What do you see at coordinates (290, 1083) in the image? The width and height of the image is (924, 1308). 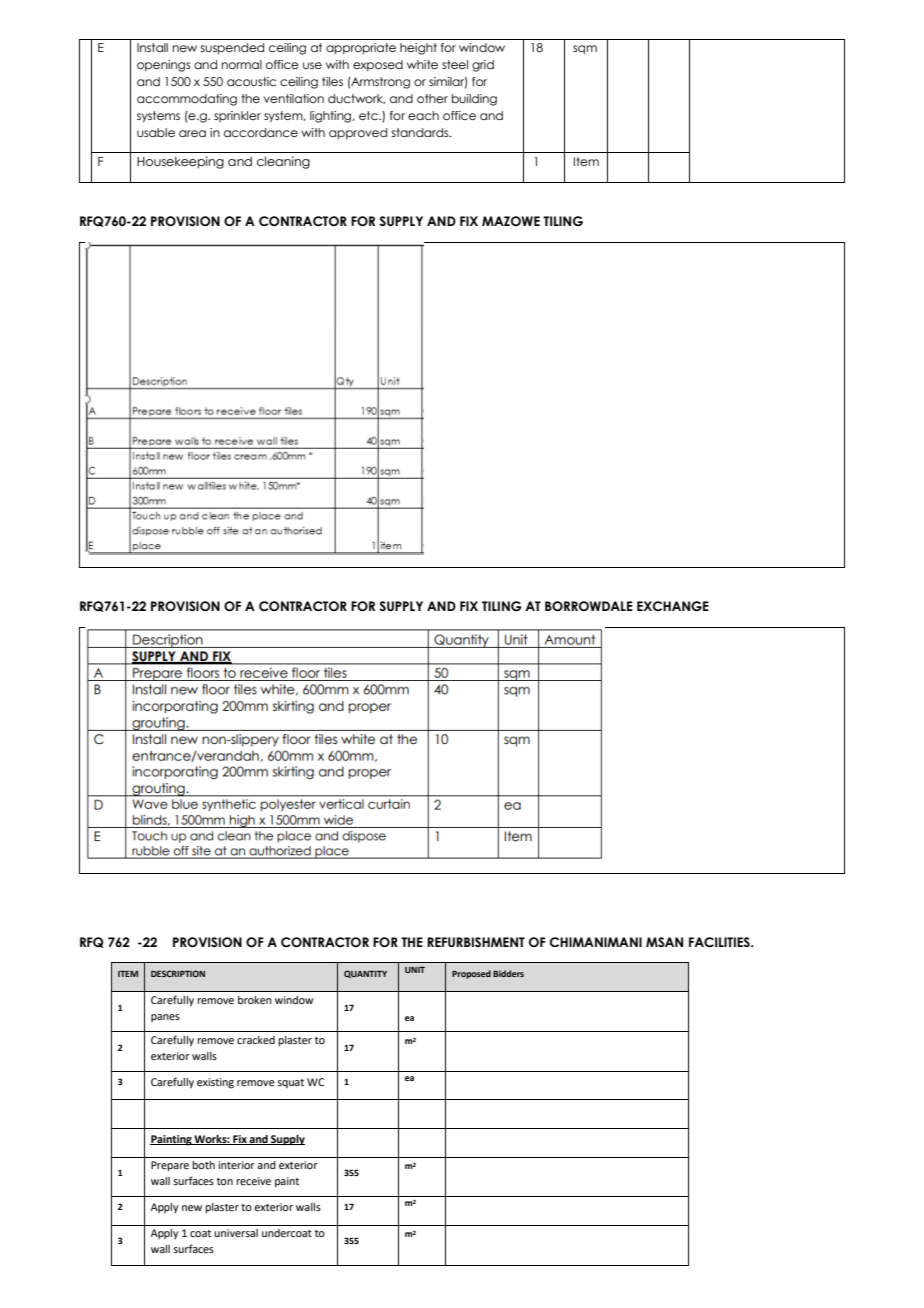 I see `squat` at bounding box center [290, 1083].
